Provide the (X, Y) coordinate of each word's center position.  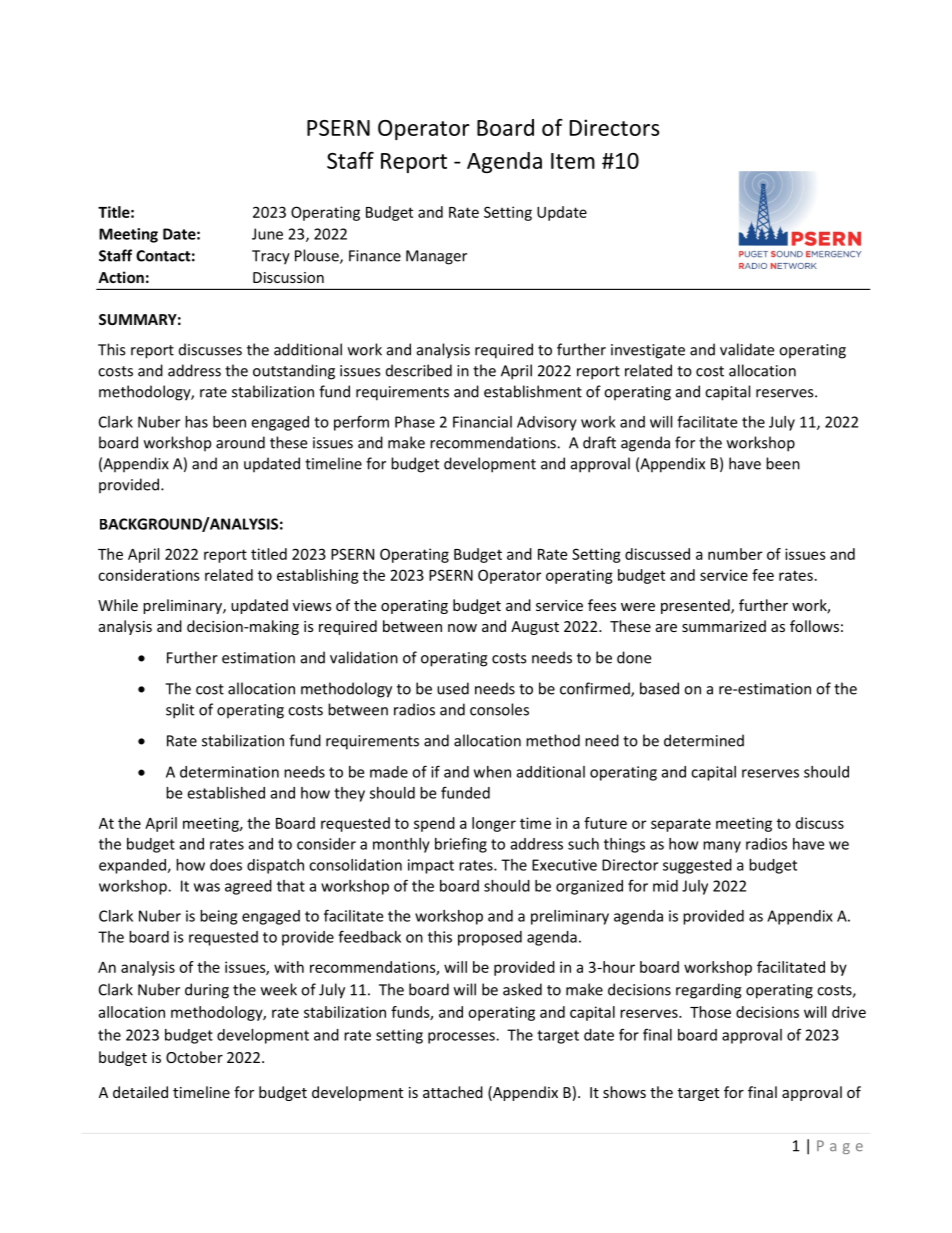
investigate (648, 351)
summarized (724, 626)
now (462, 628)
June (267, 234)
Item (573, 161)
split (180, 711)
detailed (140, 1092)
